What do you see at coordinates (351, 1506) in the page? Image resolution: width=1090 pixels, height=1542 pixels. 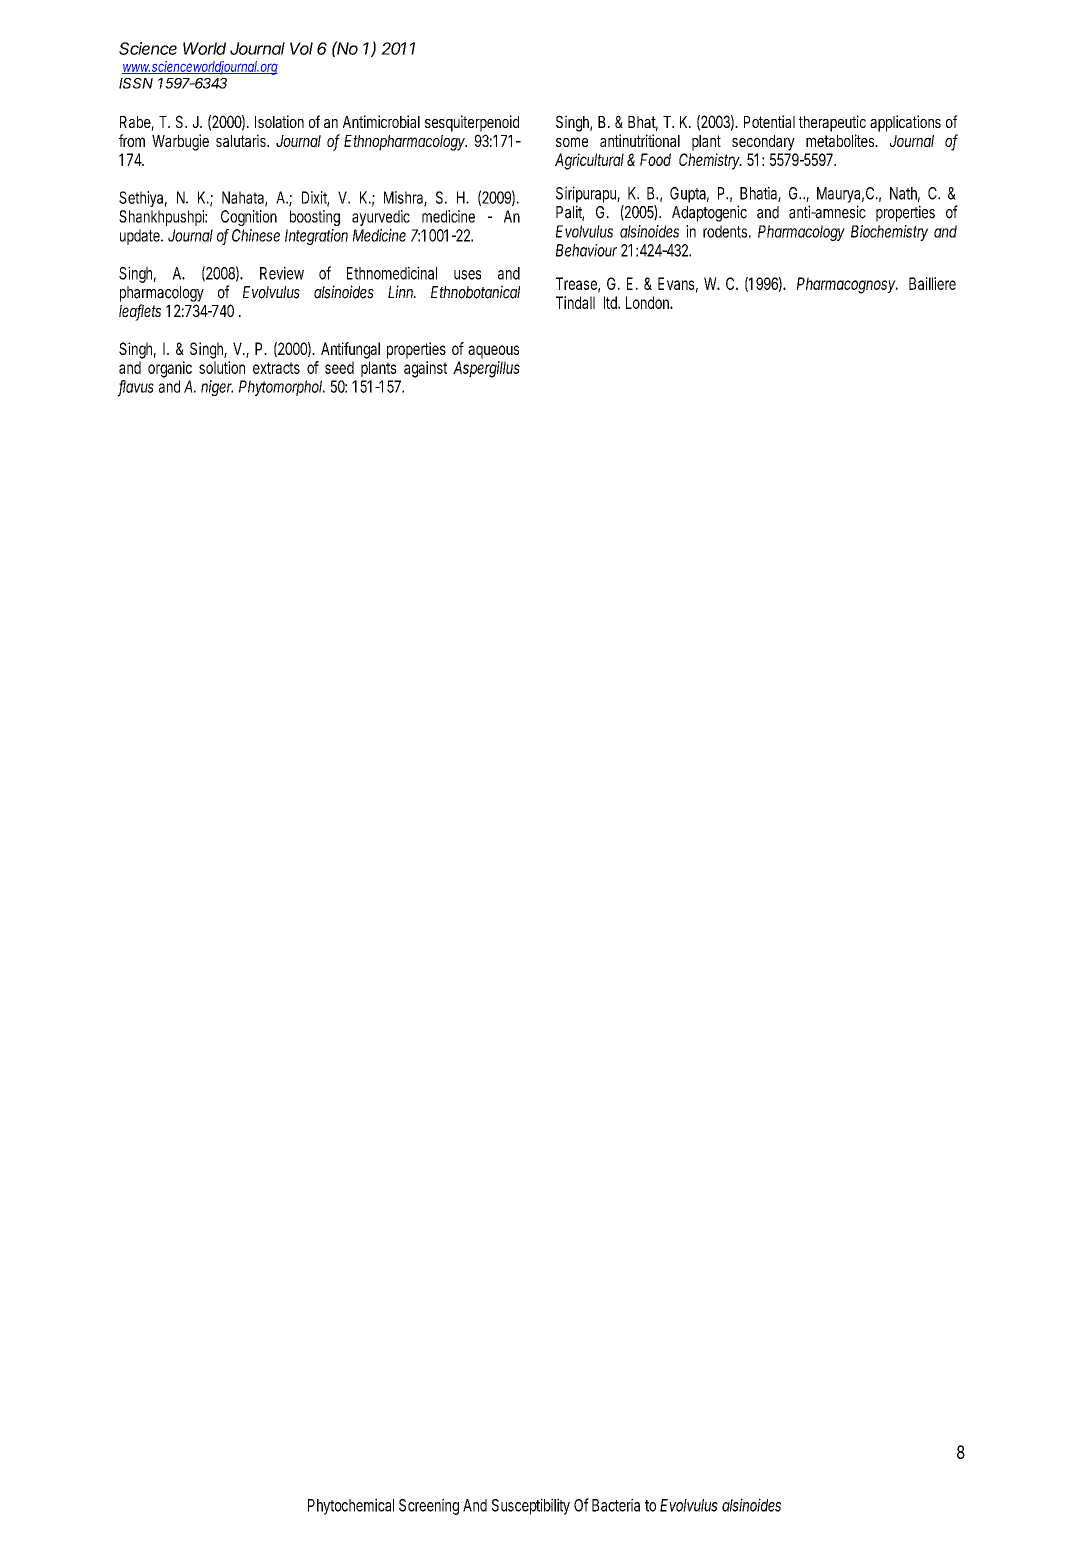 I see `Phytochemical` at bounding box center [351, 1506].
